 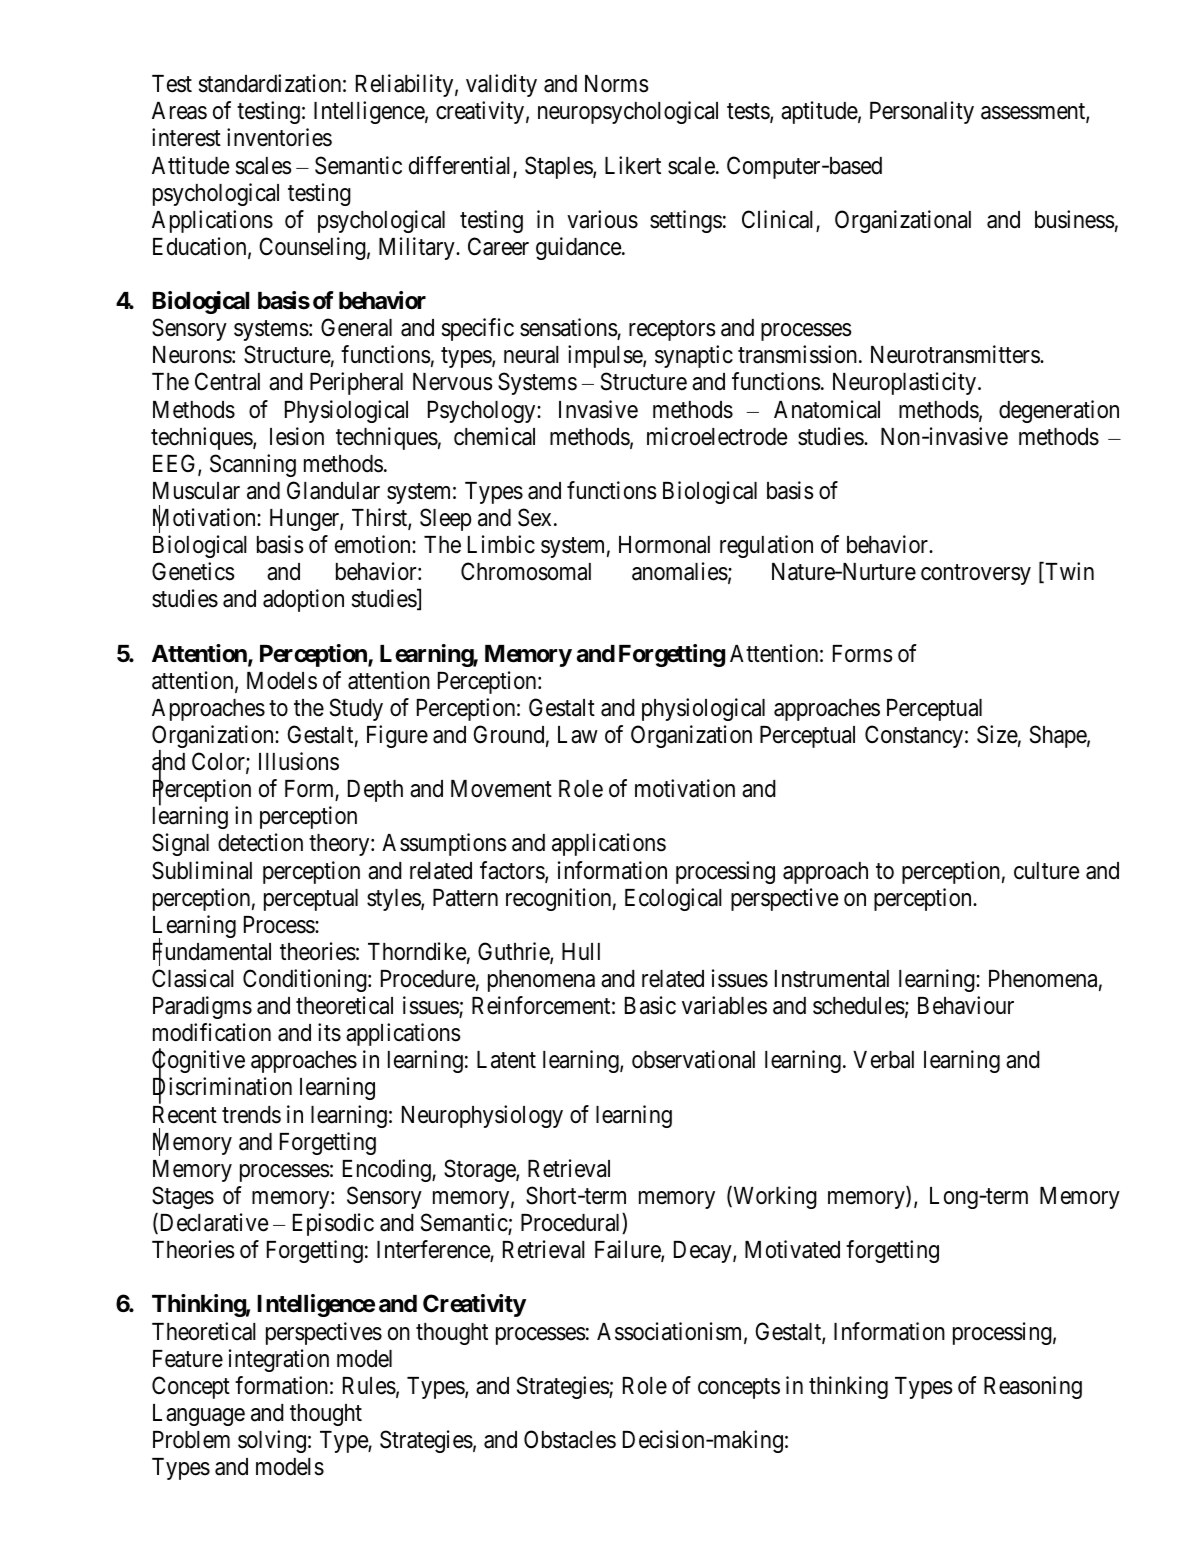 I want to click on Law, so click(x=578, y=735).
